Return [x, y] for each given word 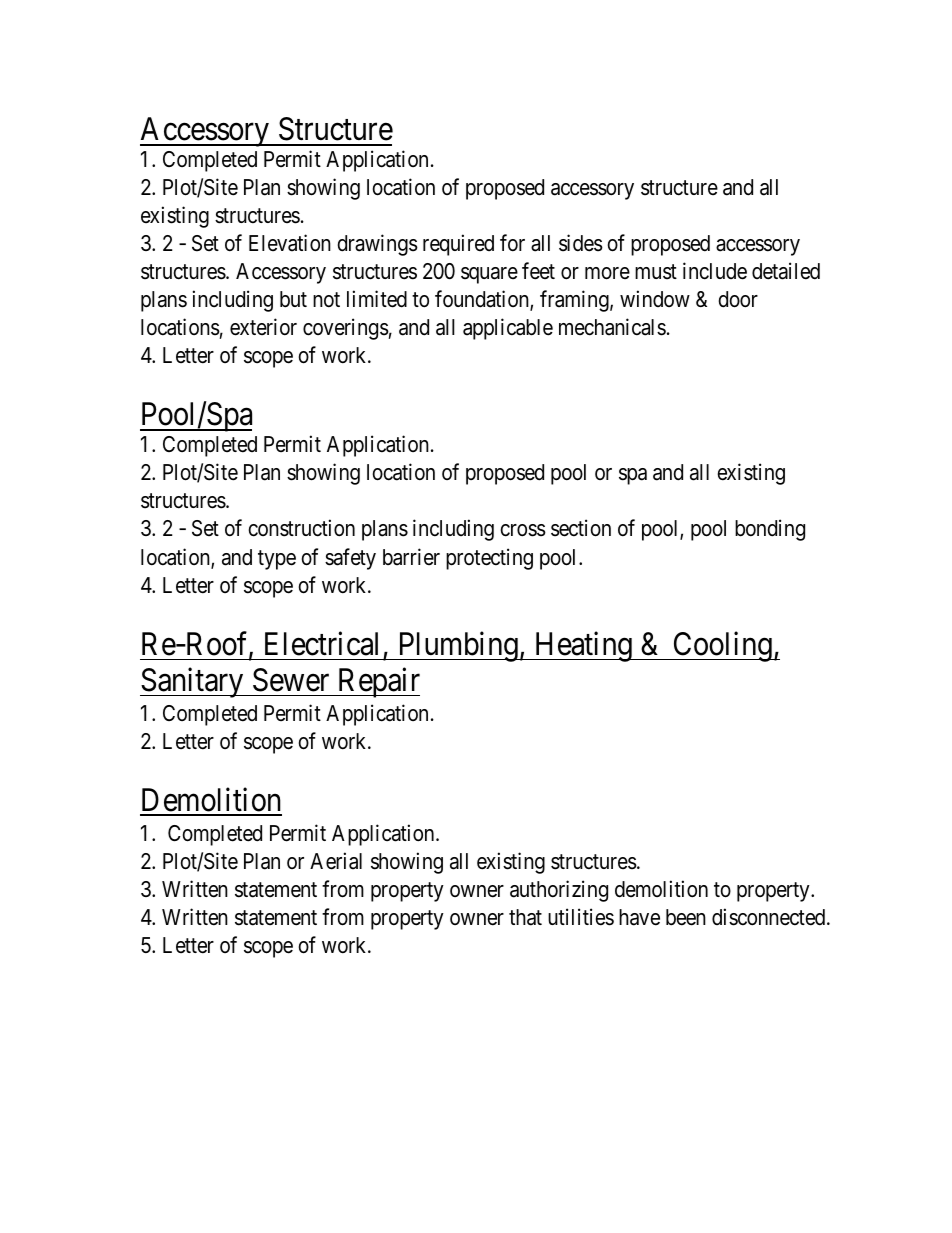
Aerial [336, 861]
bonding [770, 530]
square [489, 275]
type [277, 560]
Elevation [290, 243]
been [686, 917]
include [715, 271]
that [525, 917]
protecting [489, 559]
